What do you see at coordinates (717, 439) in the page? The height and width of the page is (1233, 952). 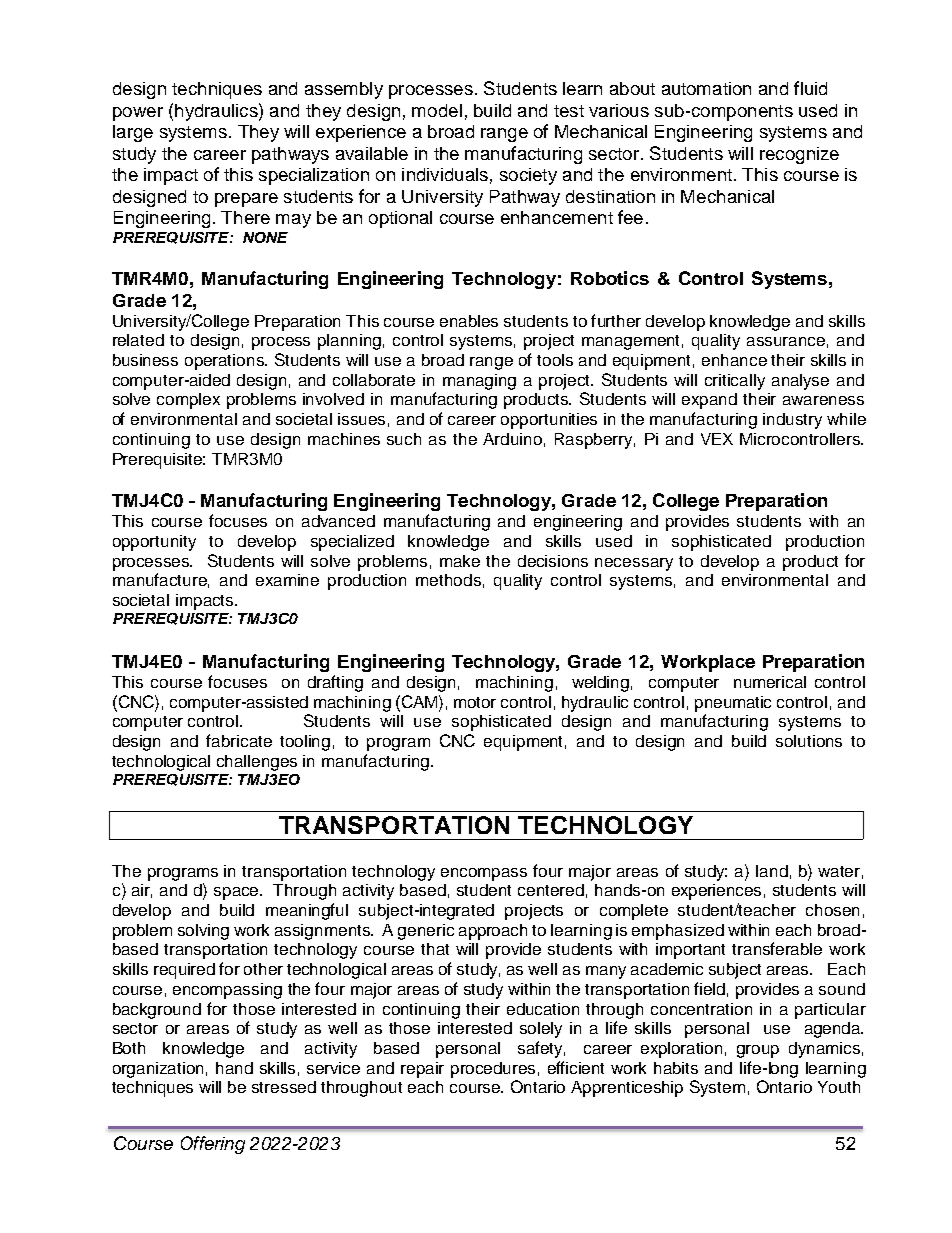 I see `VEX` at bounding box center [717, 439].
